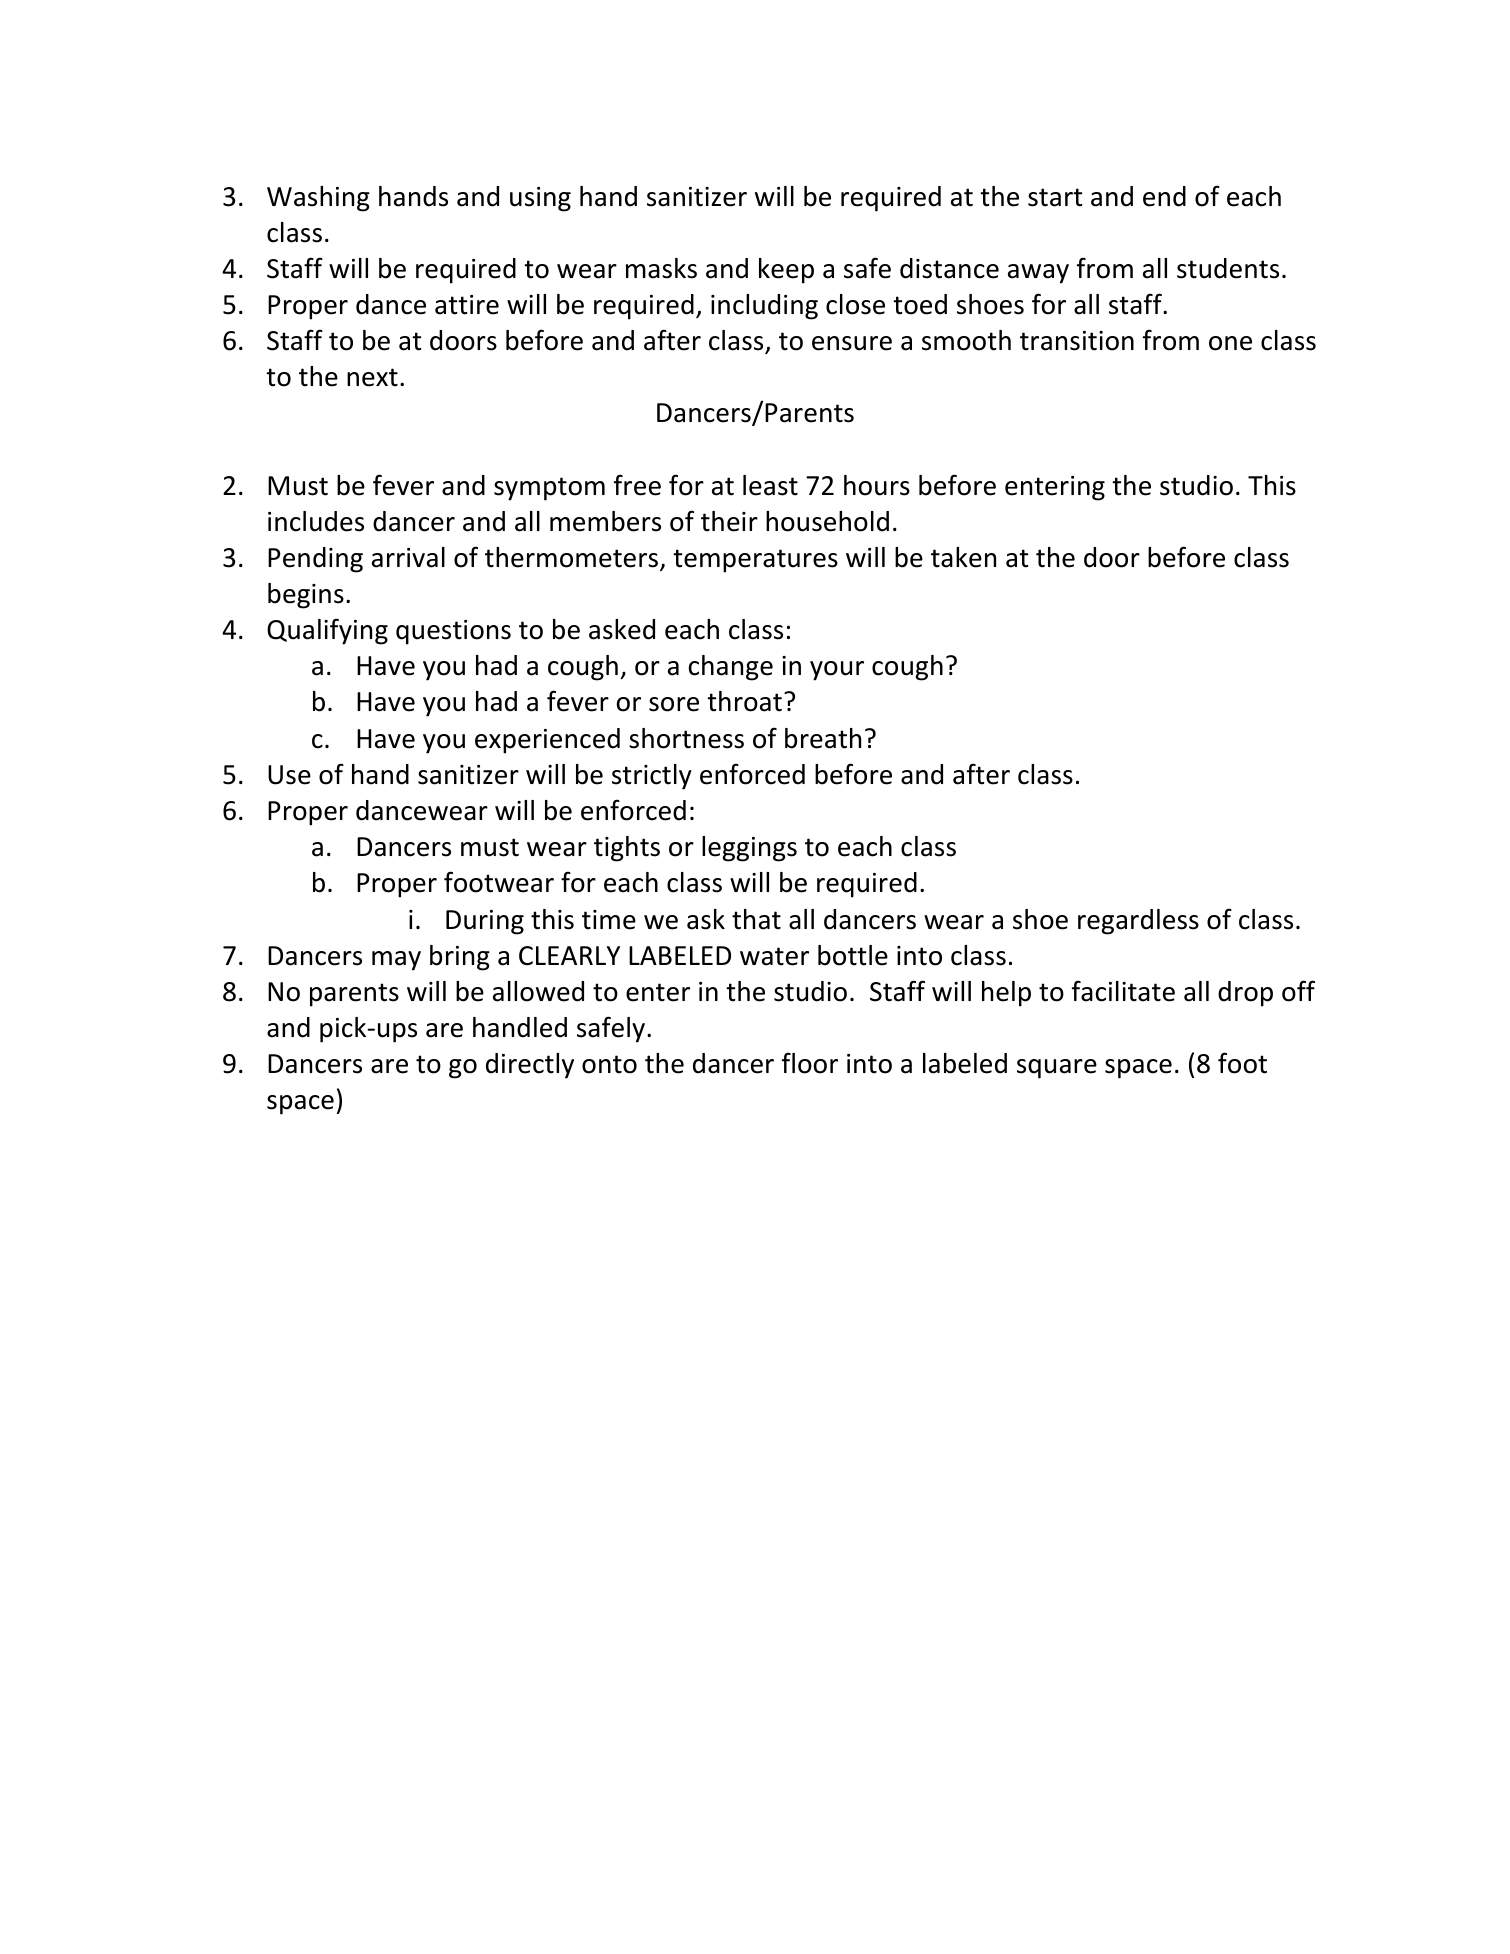 The image size is (1510, 1954). What do you see at coordinates (963, 557) in the document?
I see `taken` at bounding box center [963, 557].
